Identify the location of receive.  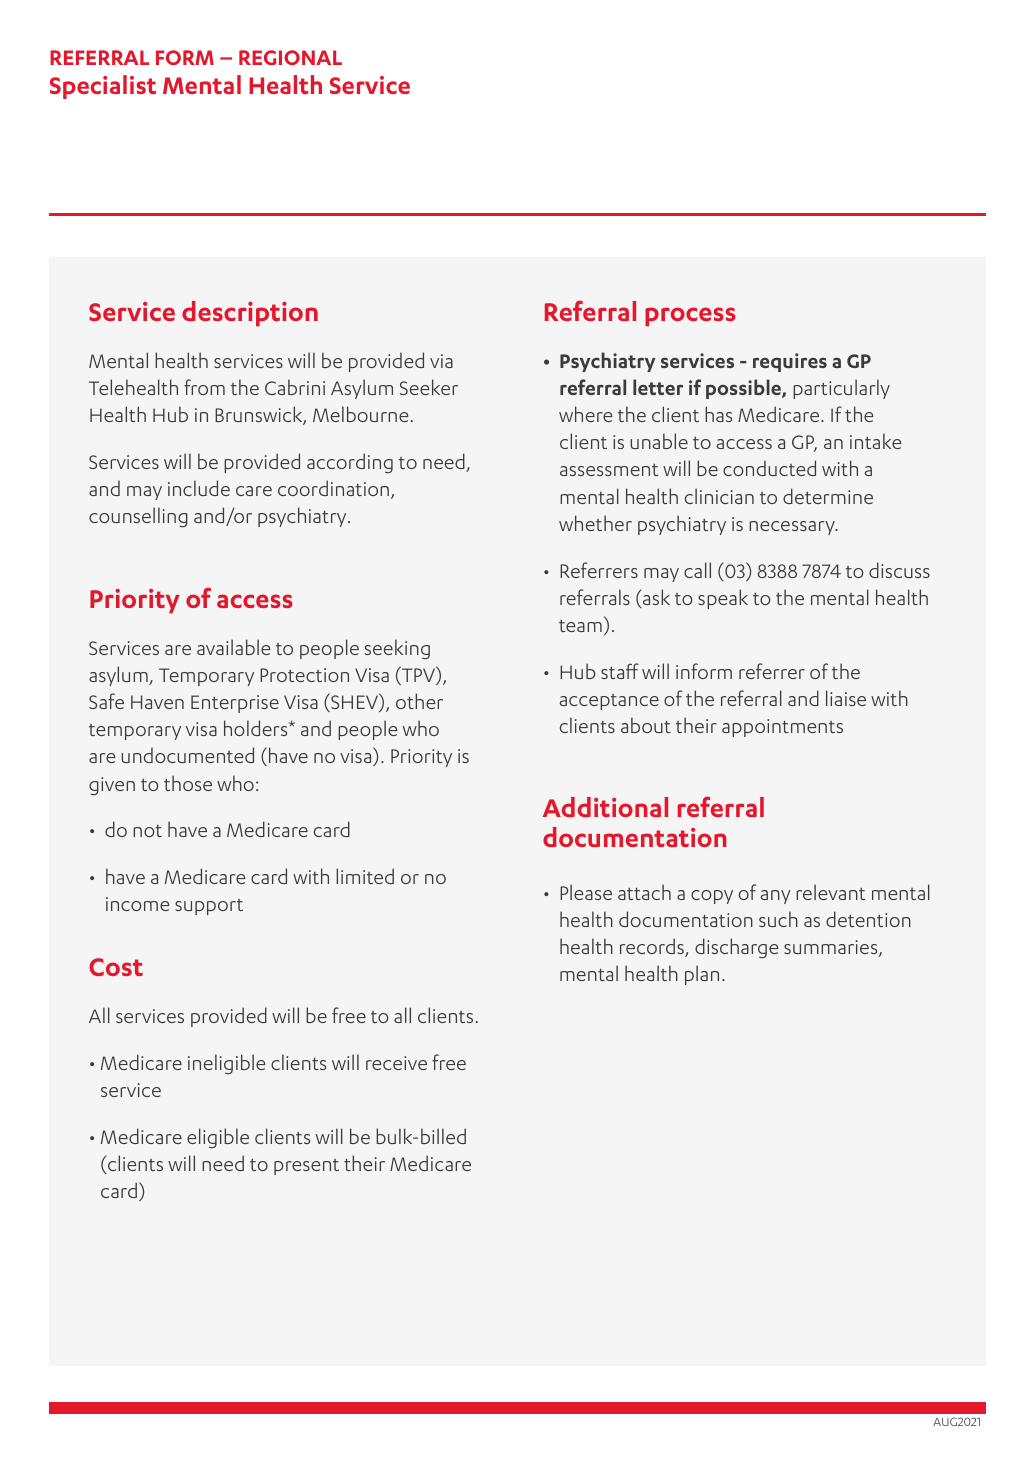
(396, 1063).
